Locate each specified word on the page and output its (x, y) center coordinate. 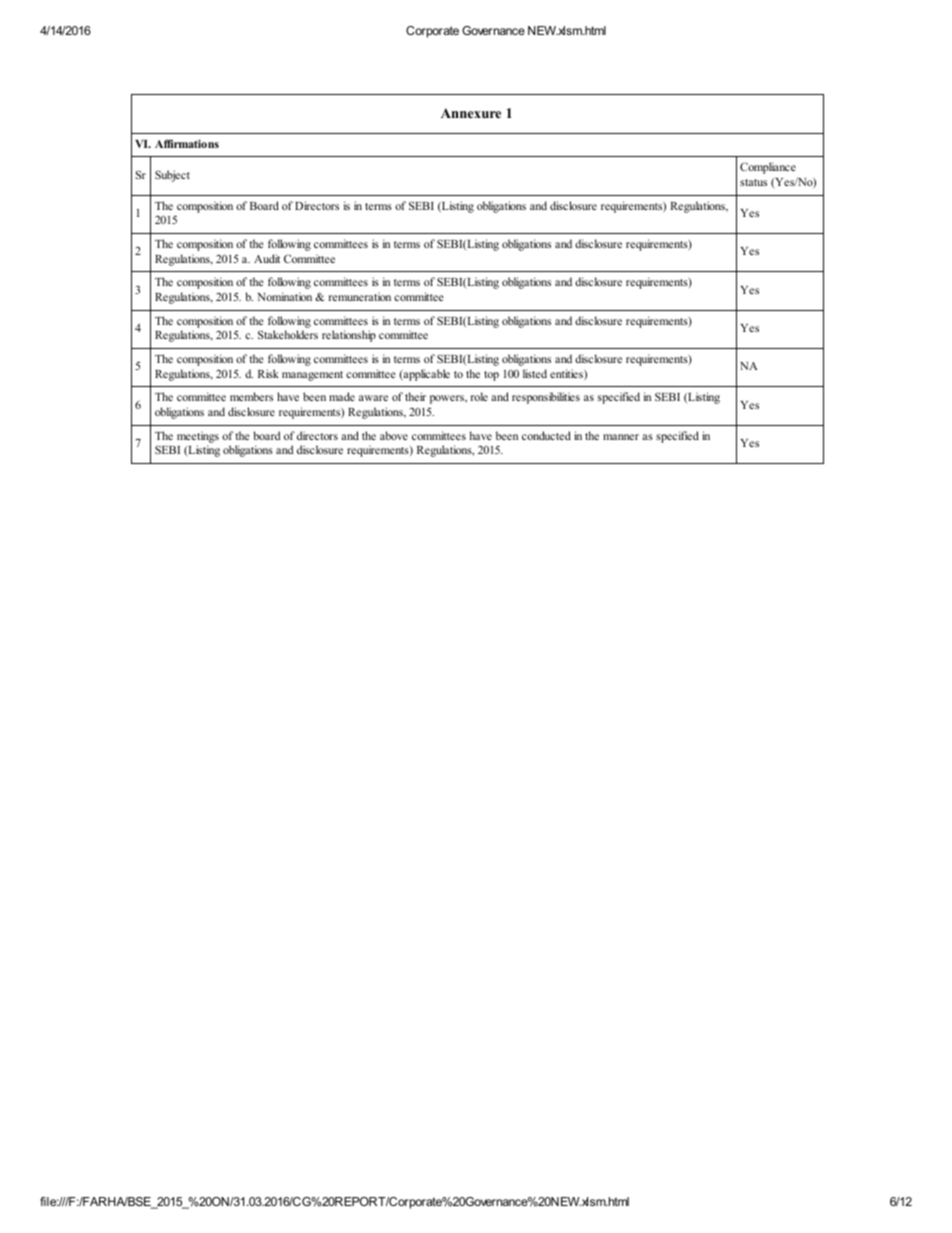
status (753, 182)
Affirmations (187, 143)
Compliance (768, 168)
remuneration (360, 296)
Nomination (285, 296)
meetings (198, 437)
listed (535, 373)
